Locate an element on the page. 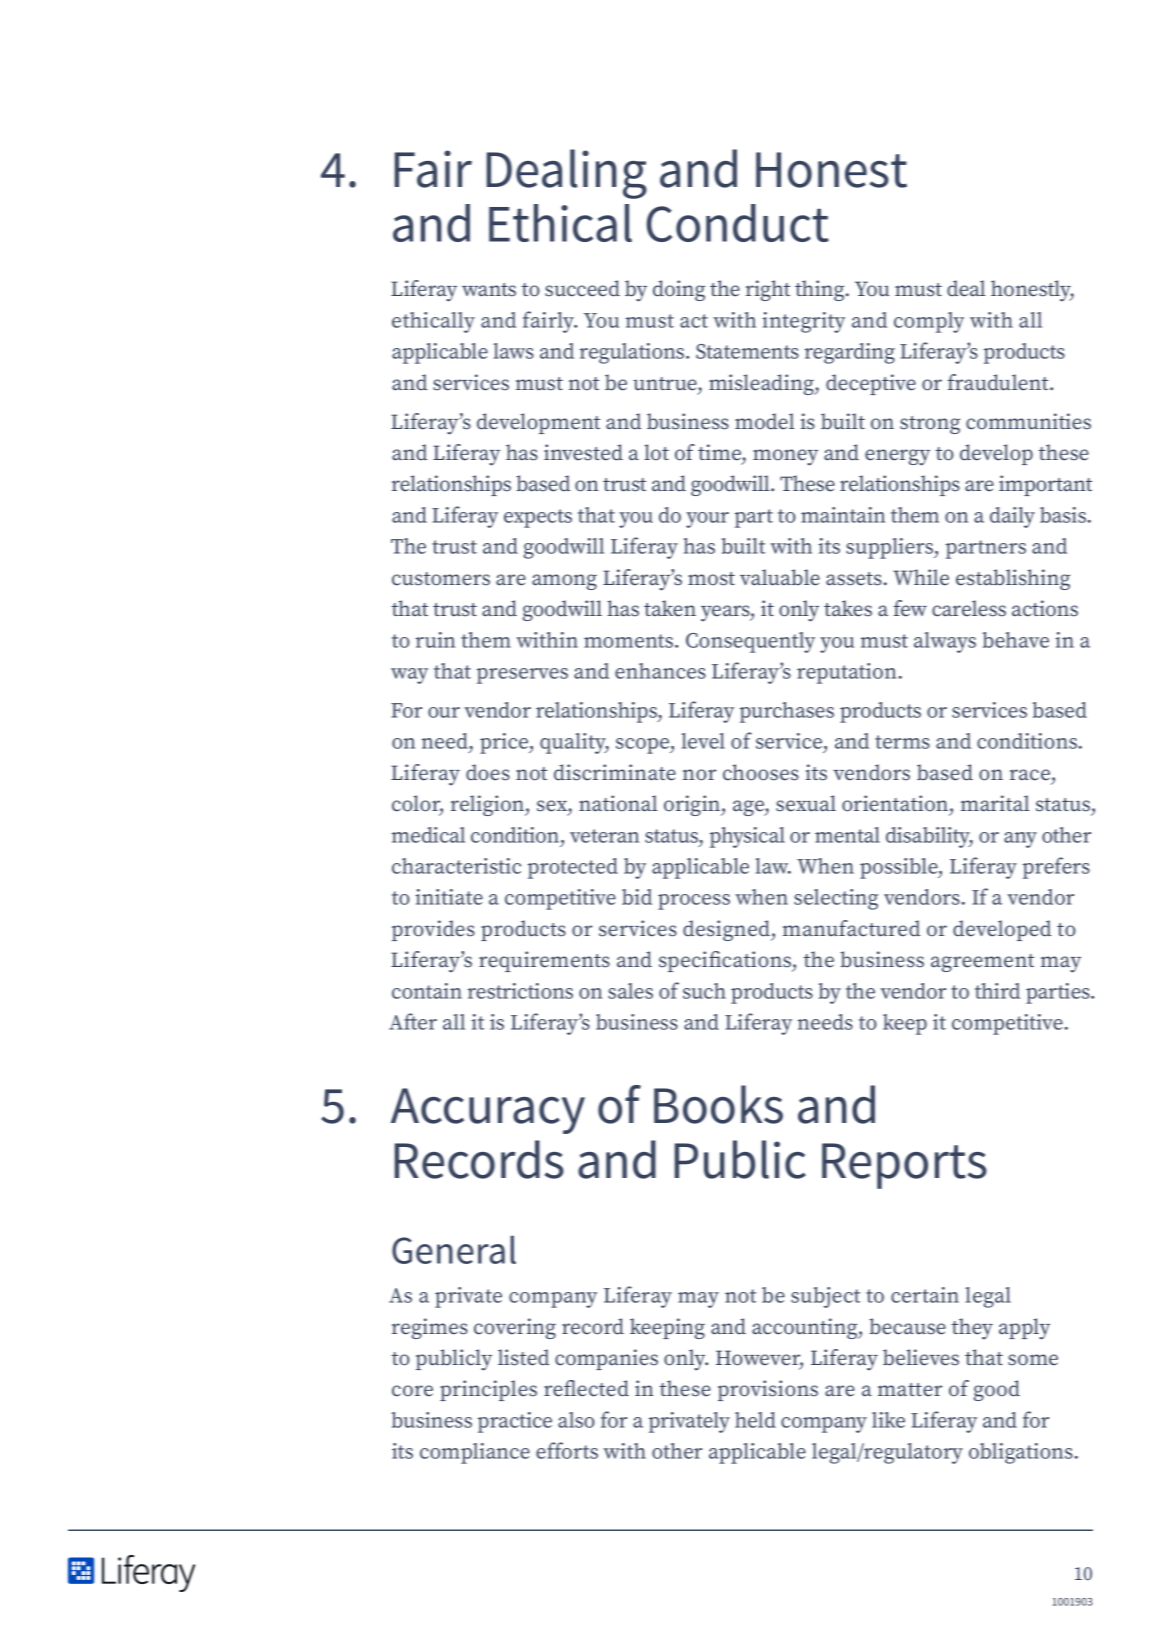 The height and width of the document is (1642, 1161). such is located at coordinates (704, 991).
